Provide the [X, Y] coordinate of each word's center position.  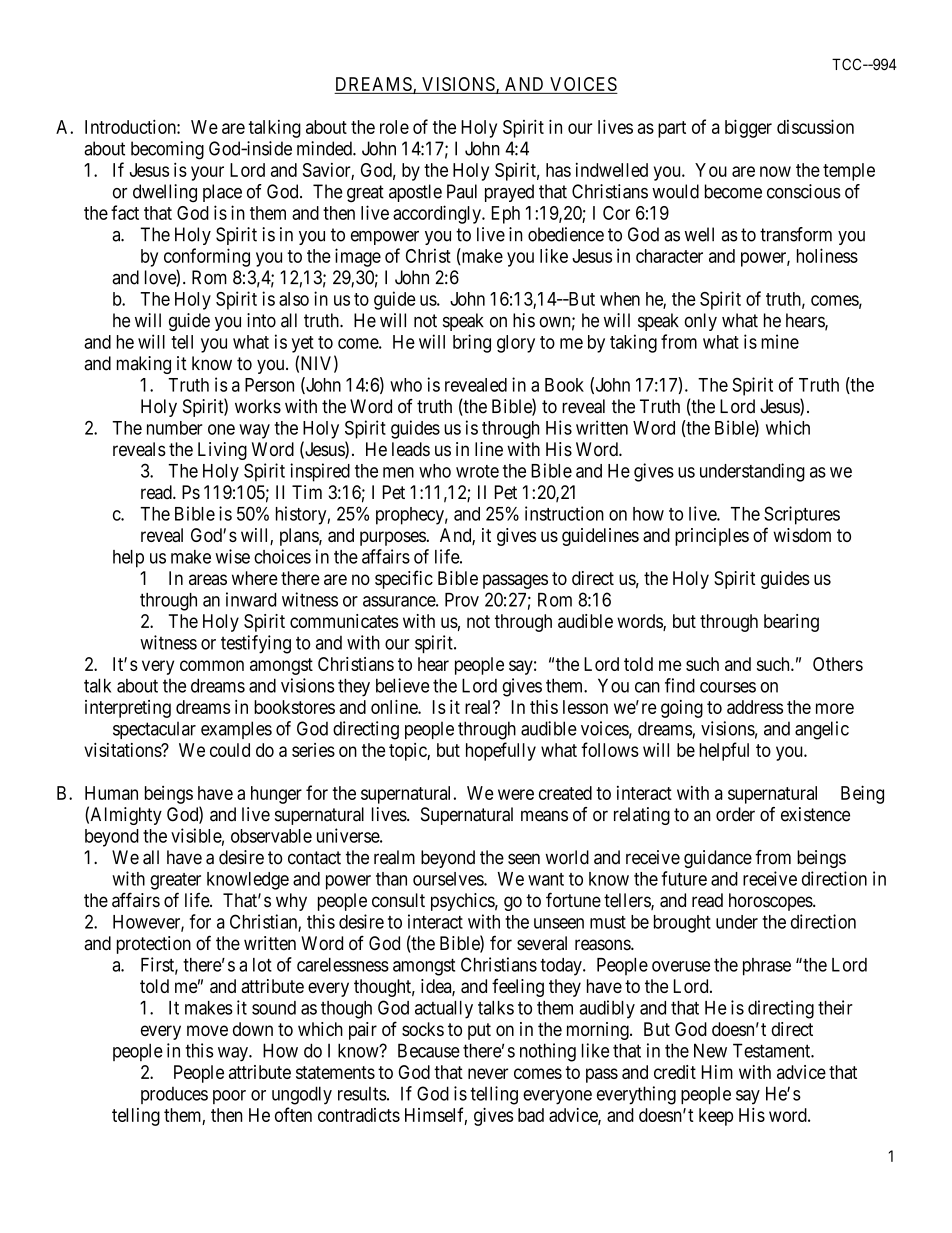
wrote [477, 471]
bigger [748, 128]
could [230, 750]
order [735, 814]
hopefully [501, 751]
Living [222, 451]
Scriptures [802, 515]
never [488, 1073]
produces [174, 1095]
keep [716, 1117]
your [207, 173]
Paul [462, 191]
